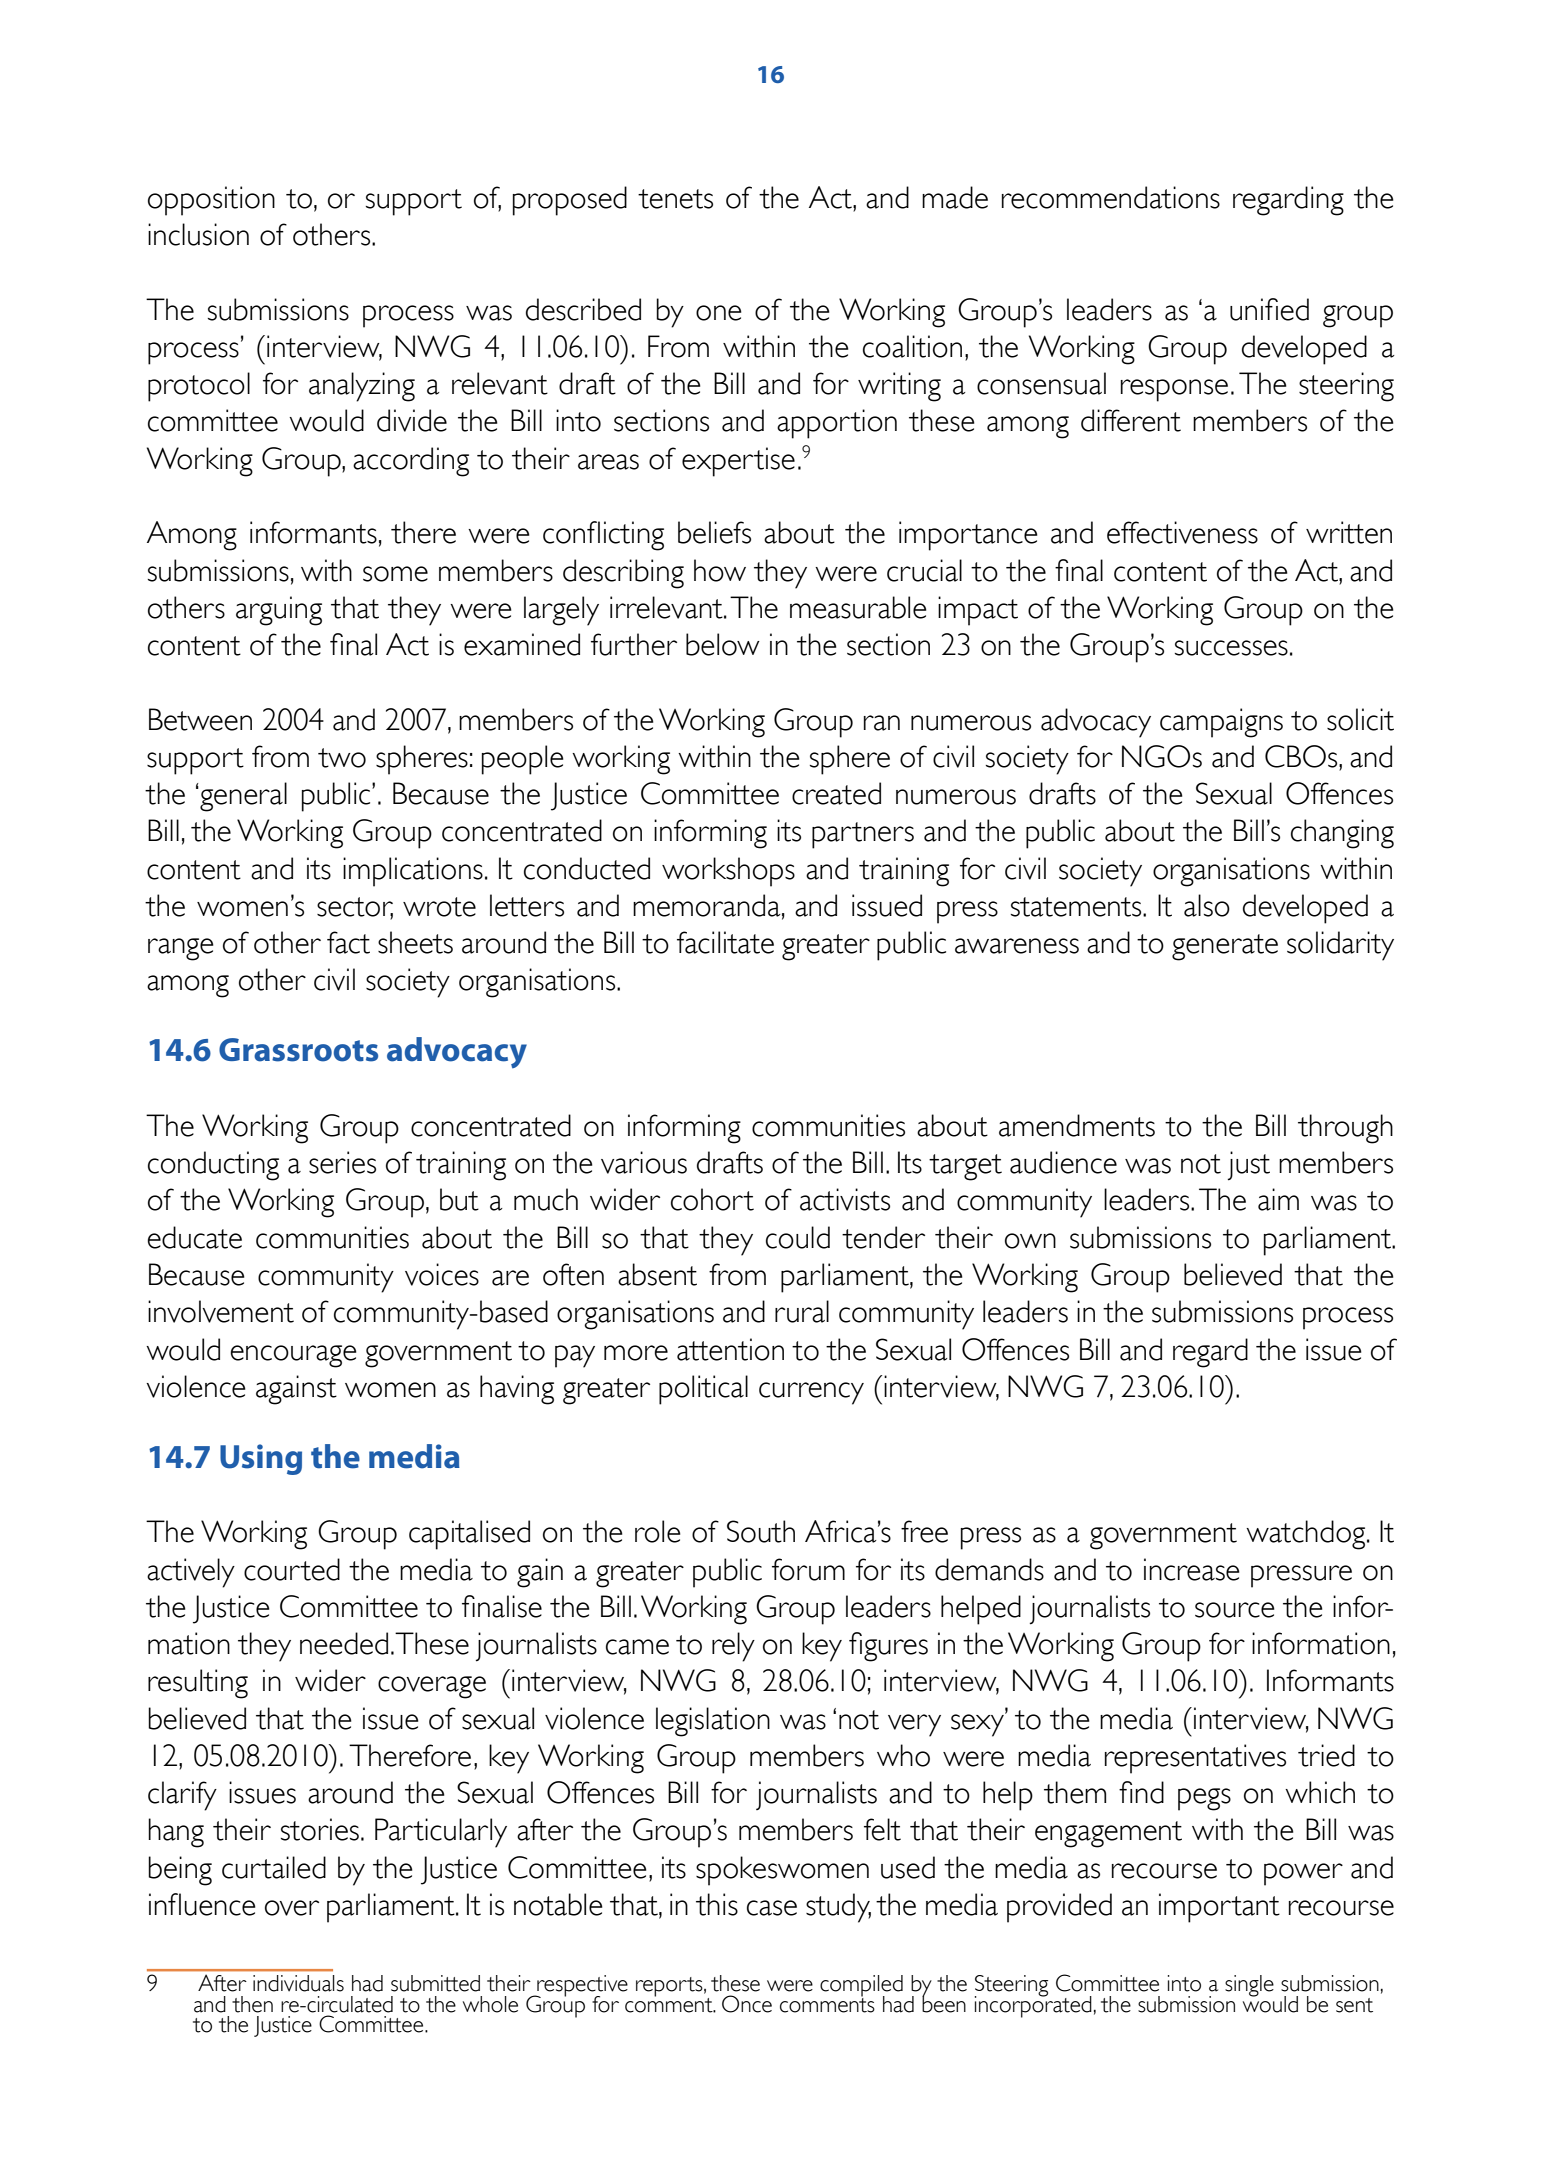  What do you see at coordinates (457, 1052) in the page?
I see `advocacy` at bounding box center [457, 1052].
